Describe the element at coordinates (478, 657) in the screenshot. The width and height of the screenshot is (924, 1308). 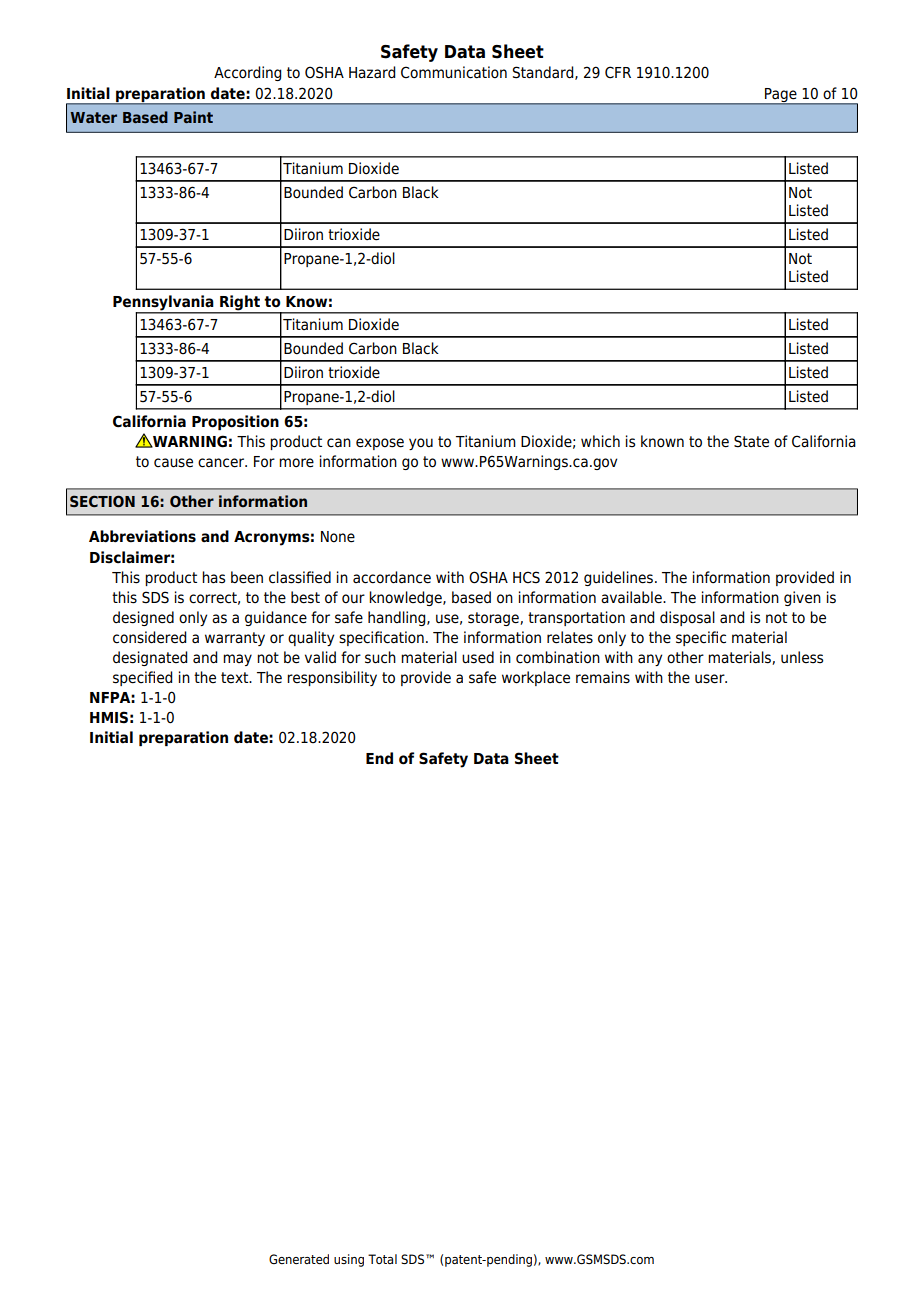
I see `used` at that location.
